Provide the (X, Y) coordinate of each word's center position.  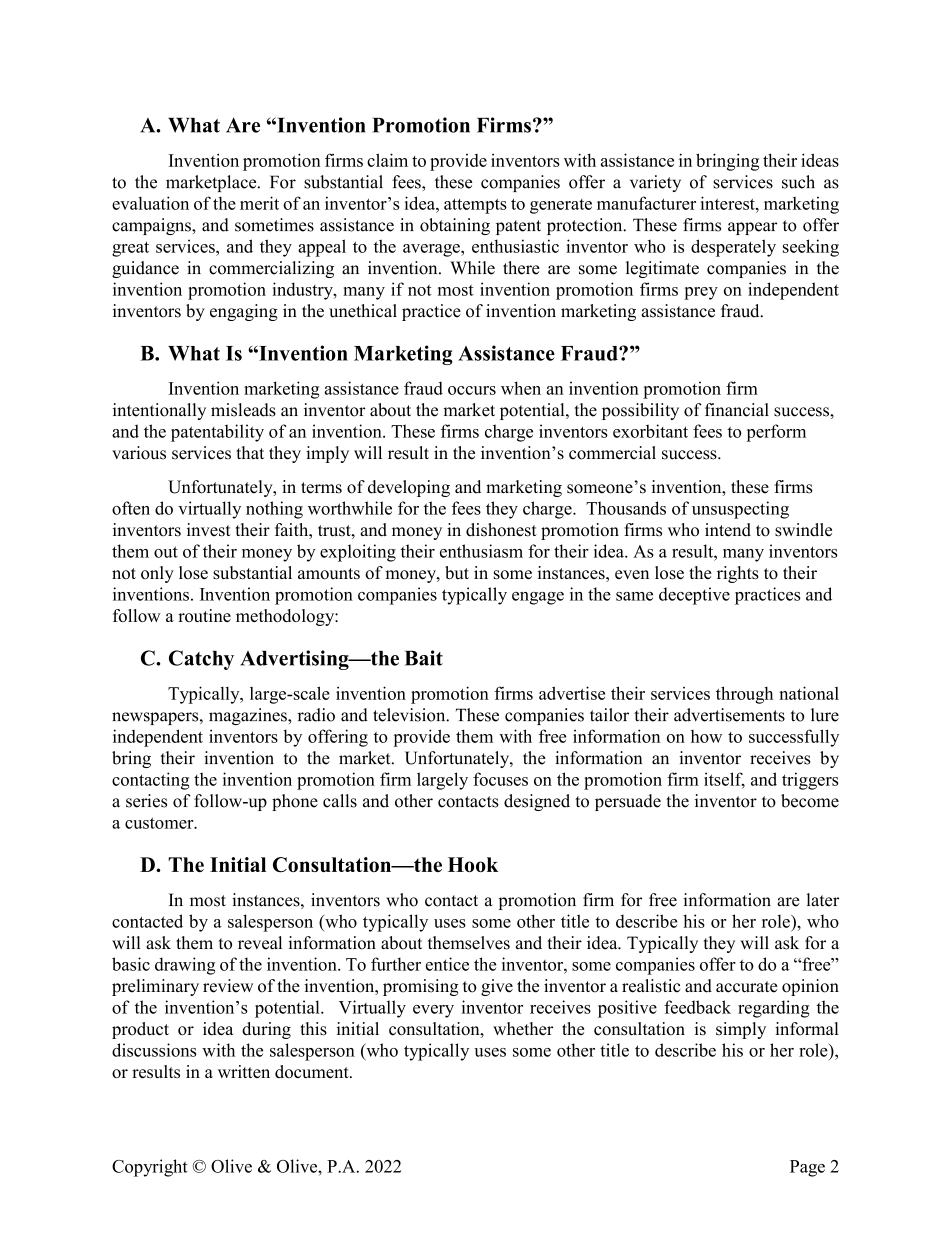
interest (729, 203)
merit (259, 203)
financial (737, 410)
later (822, 900)
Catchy (201, 660)
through (744, 695)
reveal (260, 943)
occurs (472, 390)
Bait (424, 658)
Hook (473, 864)
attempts (475, 206)
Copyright (150, 1168)
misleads (243, 410)
